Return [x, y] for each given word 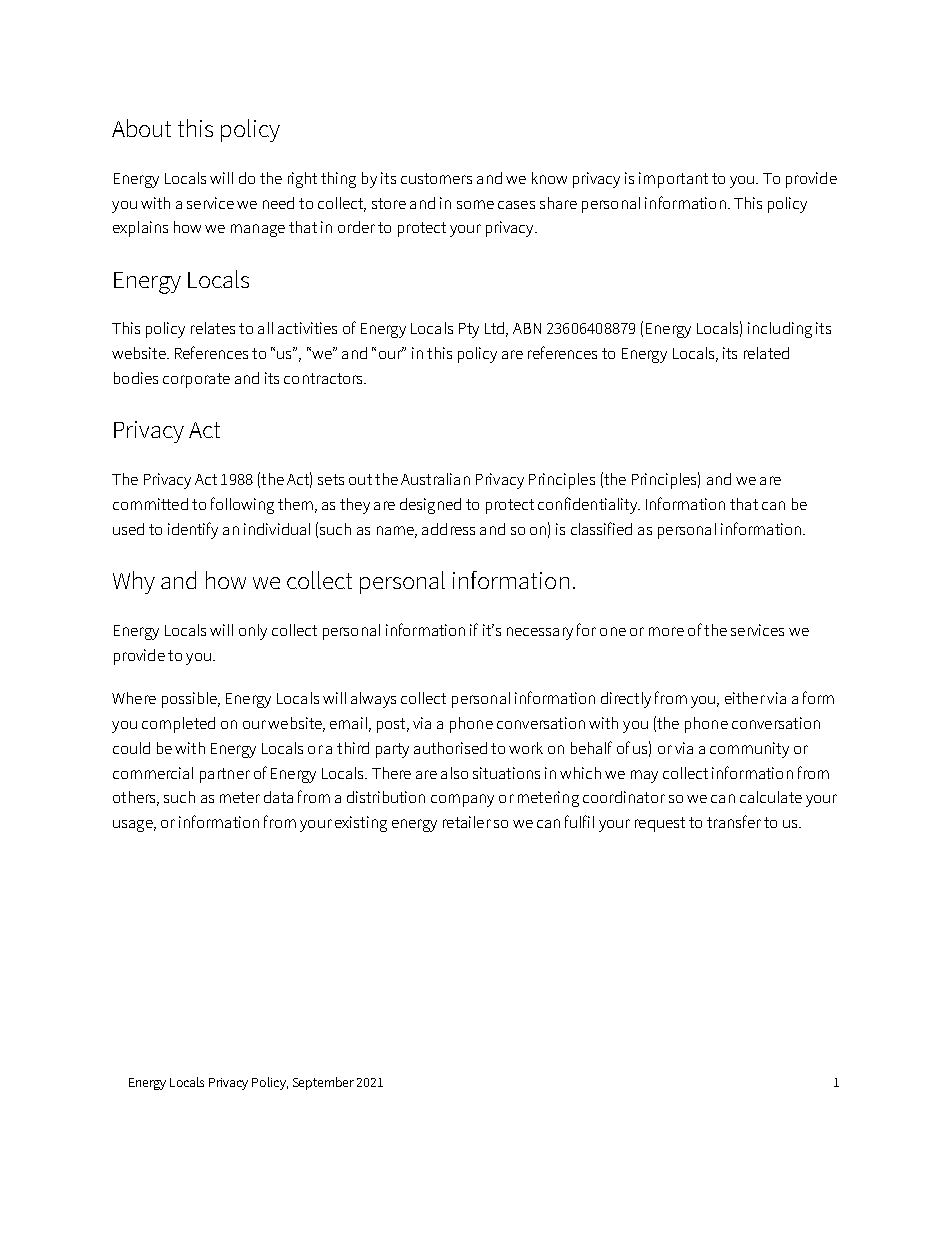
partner [225, 775]
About [141, 128]
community [749, 750]
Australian [435, 479]
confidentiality [588, 505]
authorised [450, 748]
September [323, 1083]
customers [436, 178]
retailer [467, 822]
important [673, 180]
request [660, 824]
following [242, 505]
